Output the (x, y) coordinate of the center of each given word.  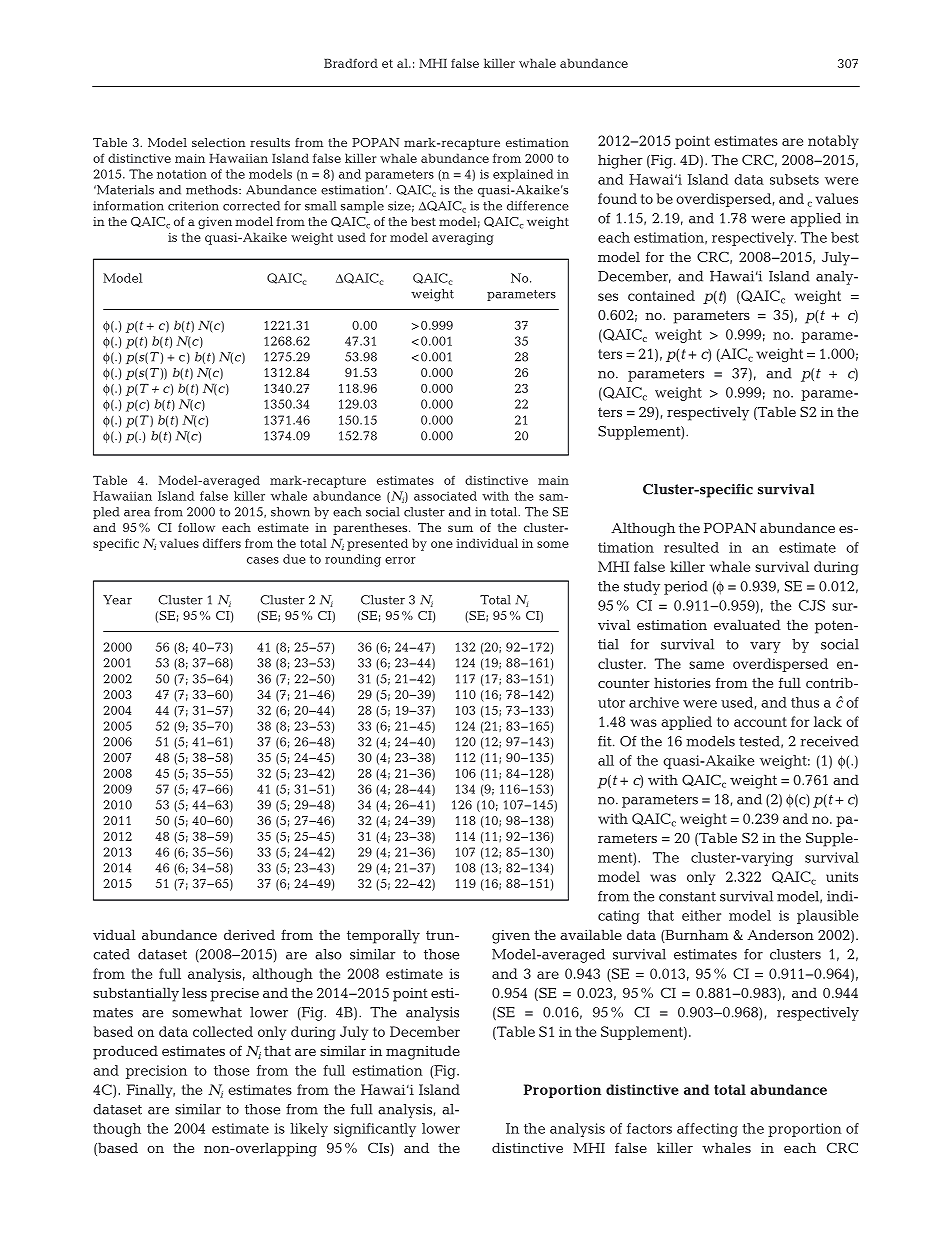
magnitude (423, 1052)
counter (624, 683)
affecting (707, 1130)
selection (219, 142)
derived (249, 934)
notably (833, 142)
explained (523, 175)
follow (196, 527)
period (686, 588)
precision (156, 1072)
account (760, 722)
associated (445, 496)
